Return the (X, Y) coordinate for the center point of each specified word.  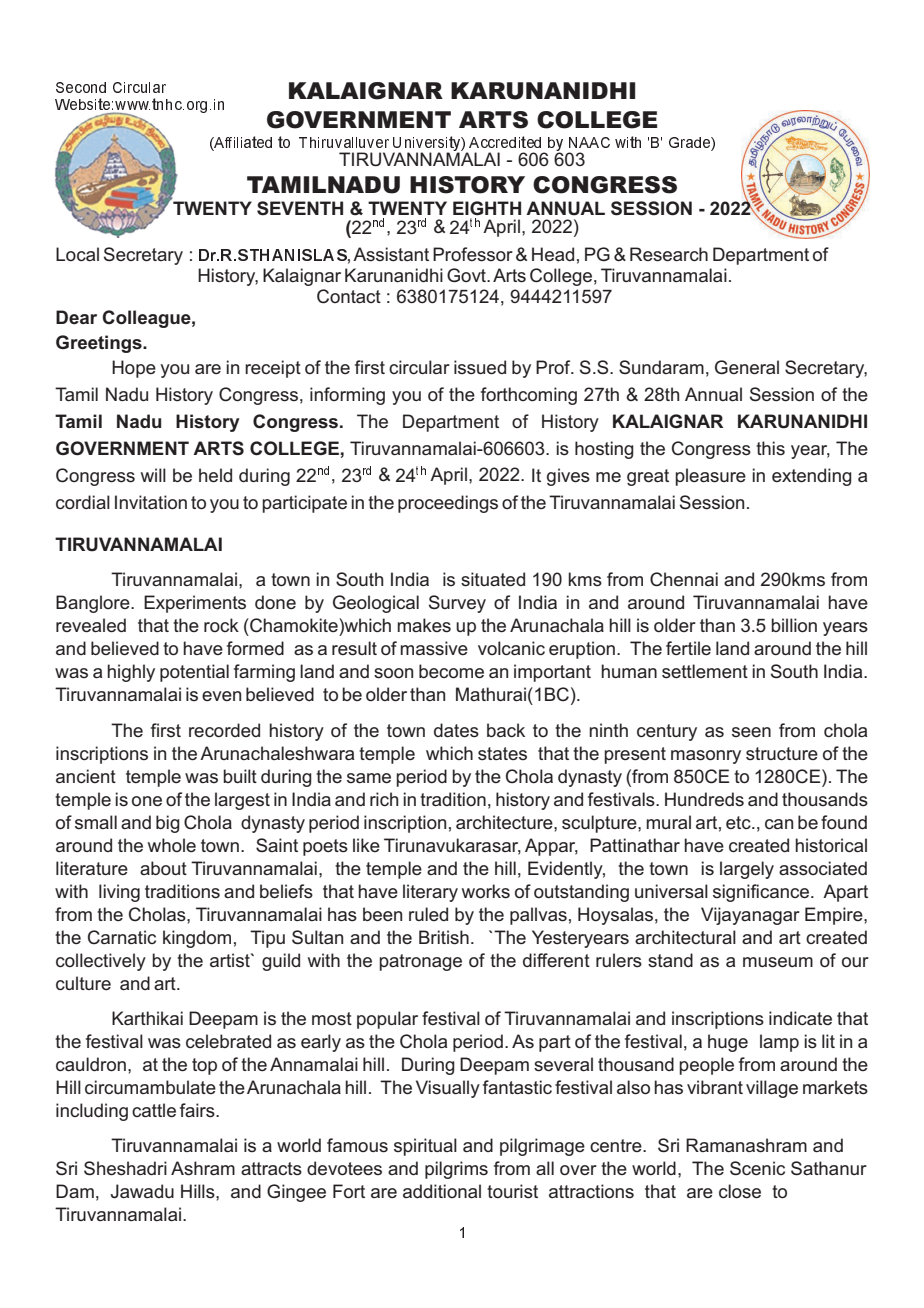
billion (794, 625)
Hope (134, 369)
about (163, 868)
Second (81, 87)
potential (194, 673)
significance (762, 893)
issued (480, 367)
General (747, 367)
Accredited (505, 142)
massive (434, 648)
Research (669, 254)
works (486, 891)
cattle (154, 1110)
